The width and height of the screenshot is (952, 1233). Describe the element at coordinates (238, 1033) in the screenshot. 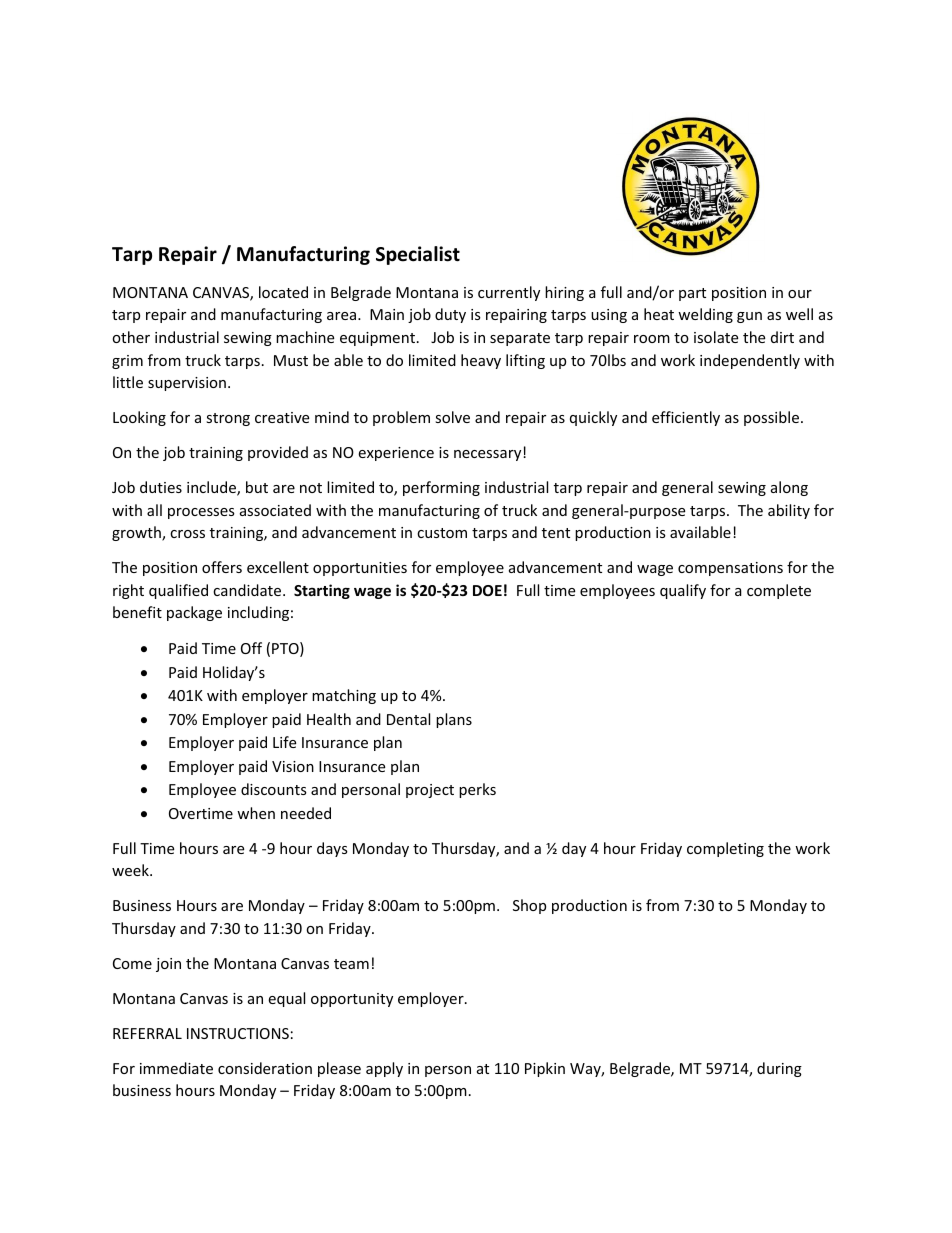

I see `INSTRUCTIONS` at that location.
